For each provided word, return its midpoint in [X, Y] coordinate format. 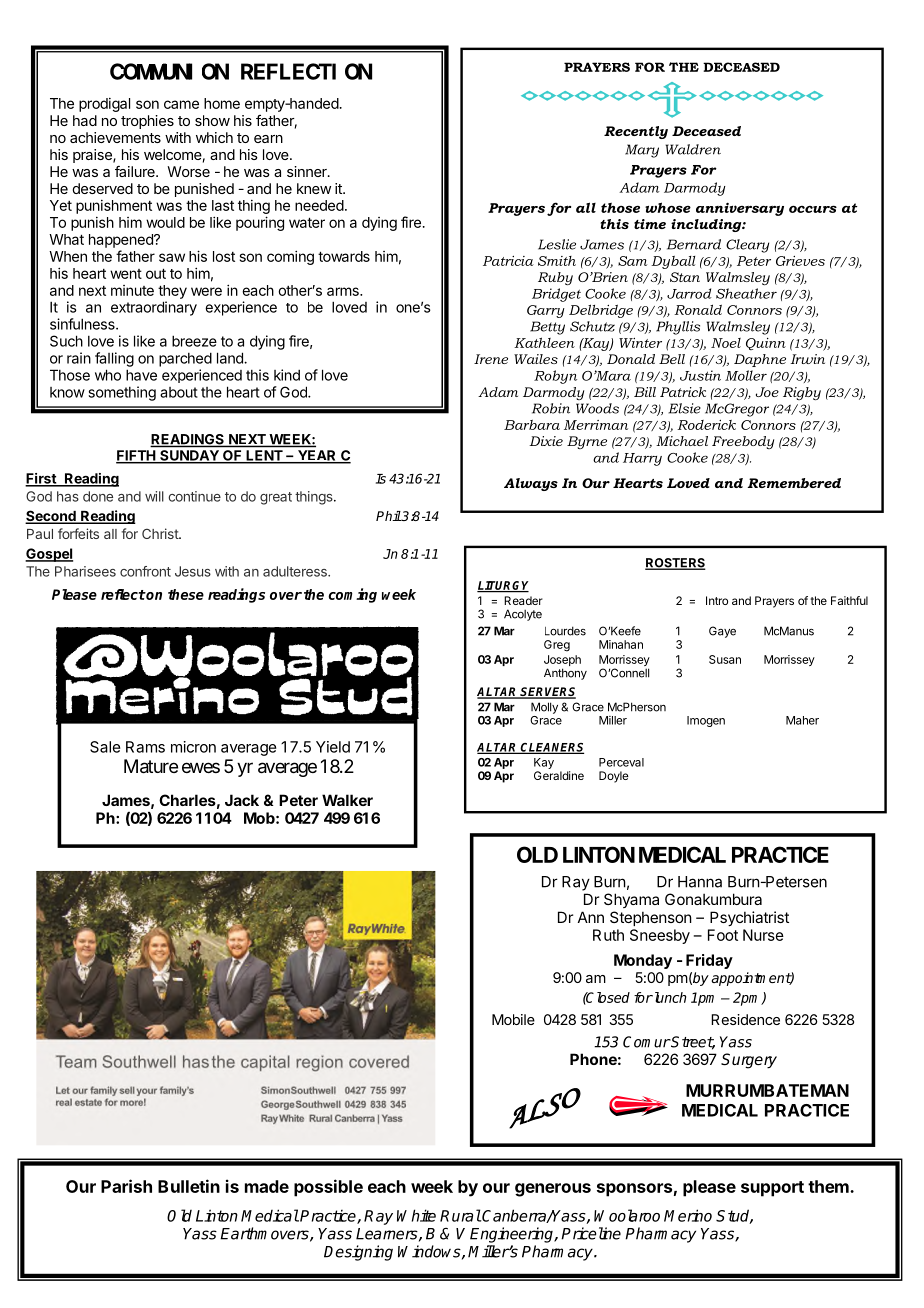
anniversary [740, 209]
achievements [115, 137]
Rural [460, 1215]
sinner [308, 171]
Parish [126, 1186]
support [772, 1189]
